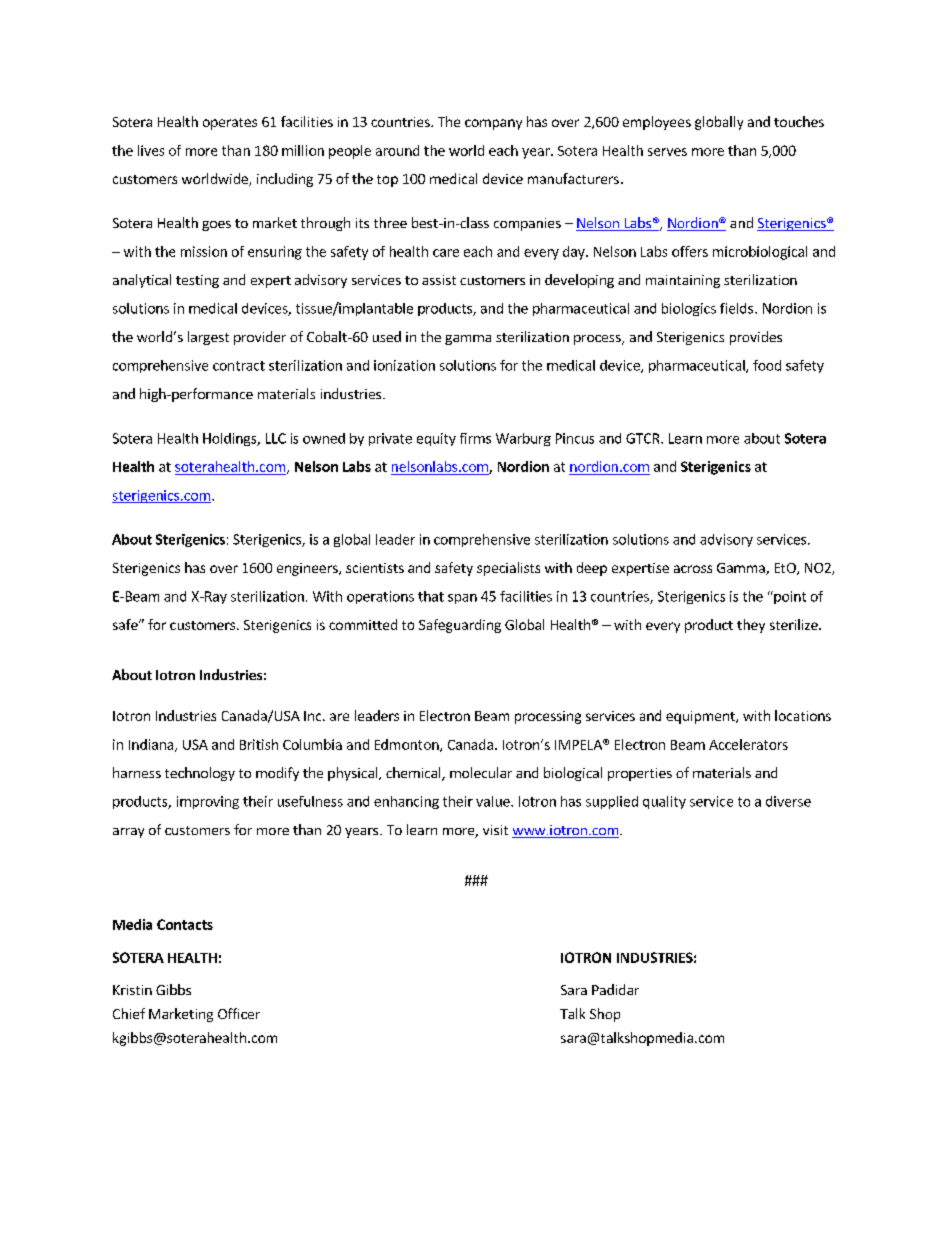 This screenshot has width=952, height=1233. What do you see at coordinates (208, 802) in the screenshot?
I see `improving` at bounding box center [208, 802].
